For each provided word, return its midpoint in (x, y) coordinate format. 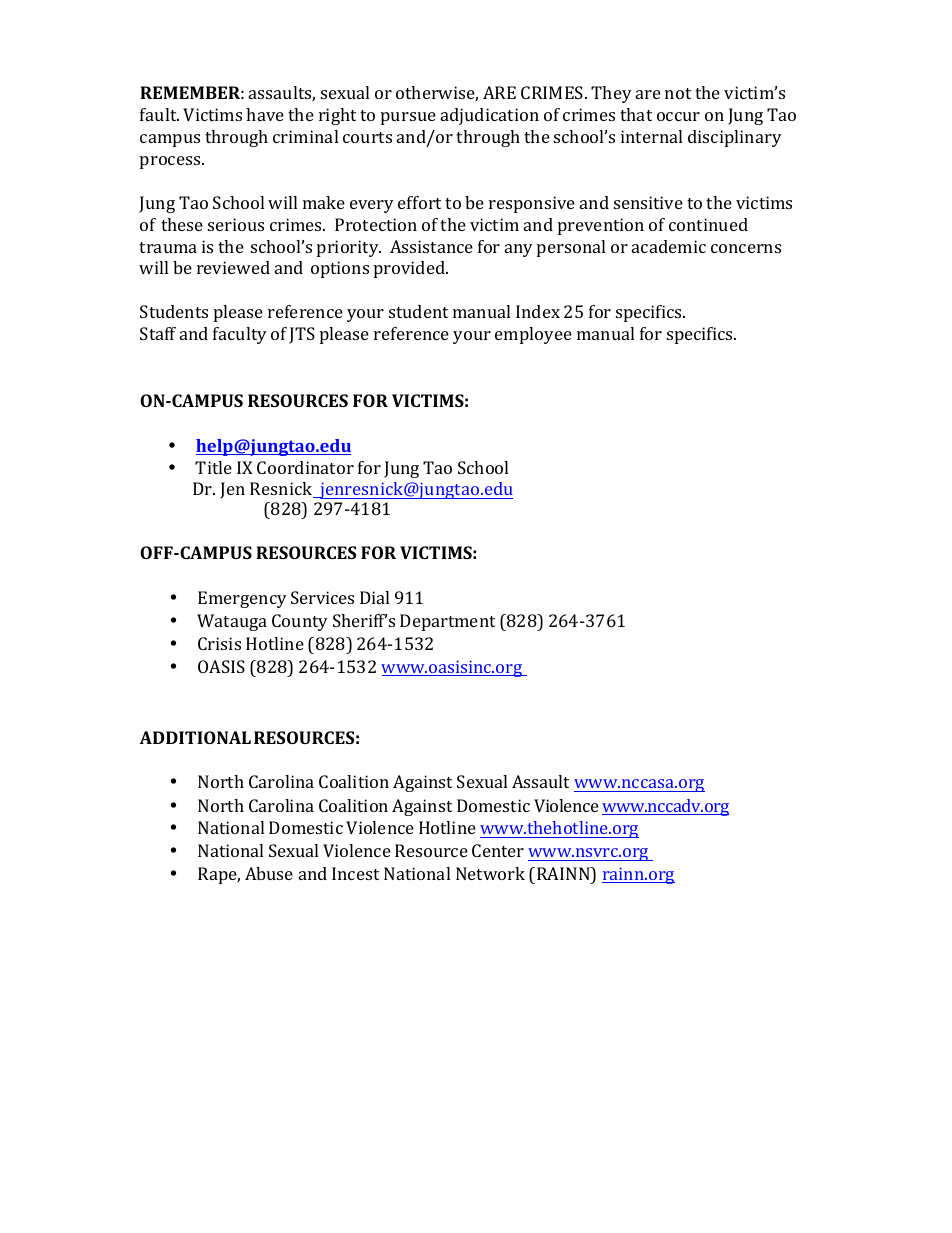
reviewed (233, 267)
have (265, 114)
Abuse (269, 873)
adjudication (490, 116)
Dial (374, 597)
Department (447, 622)
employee (533, 335)
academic (669, 246)
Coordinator (305, 467)
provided (410, 269)
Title (213, 467)
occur (678, 116)
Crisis (219, 643)
